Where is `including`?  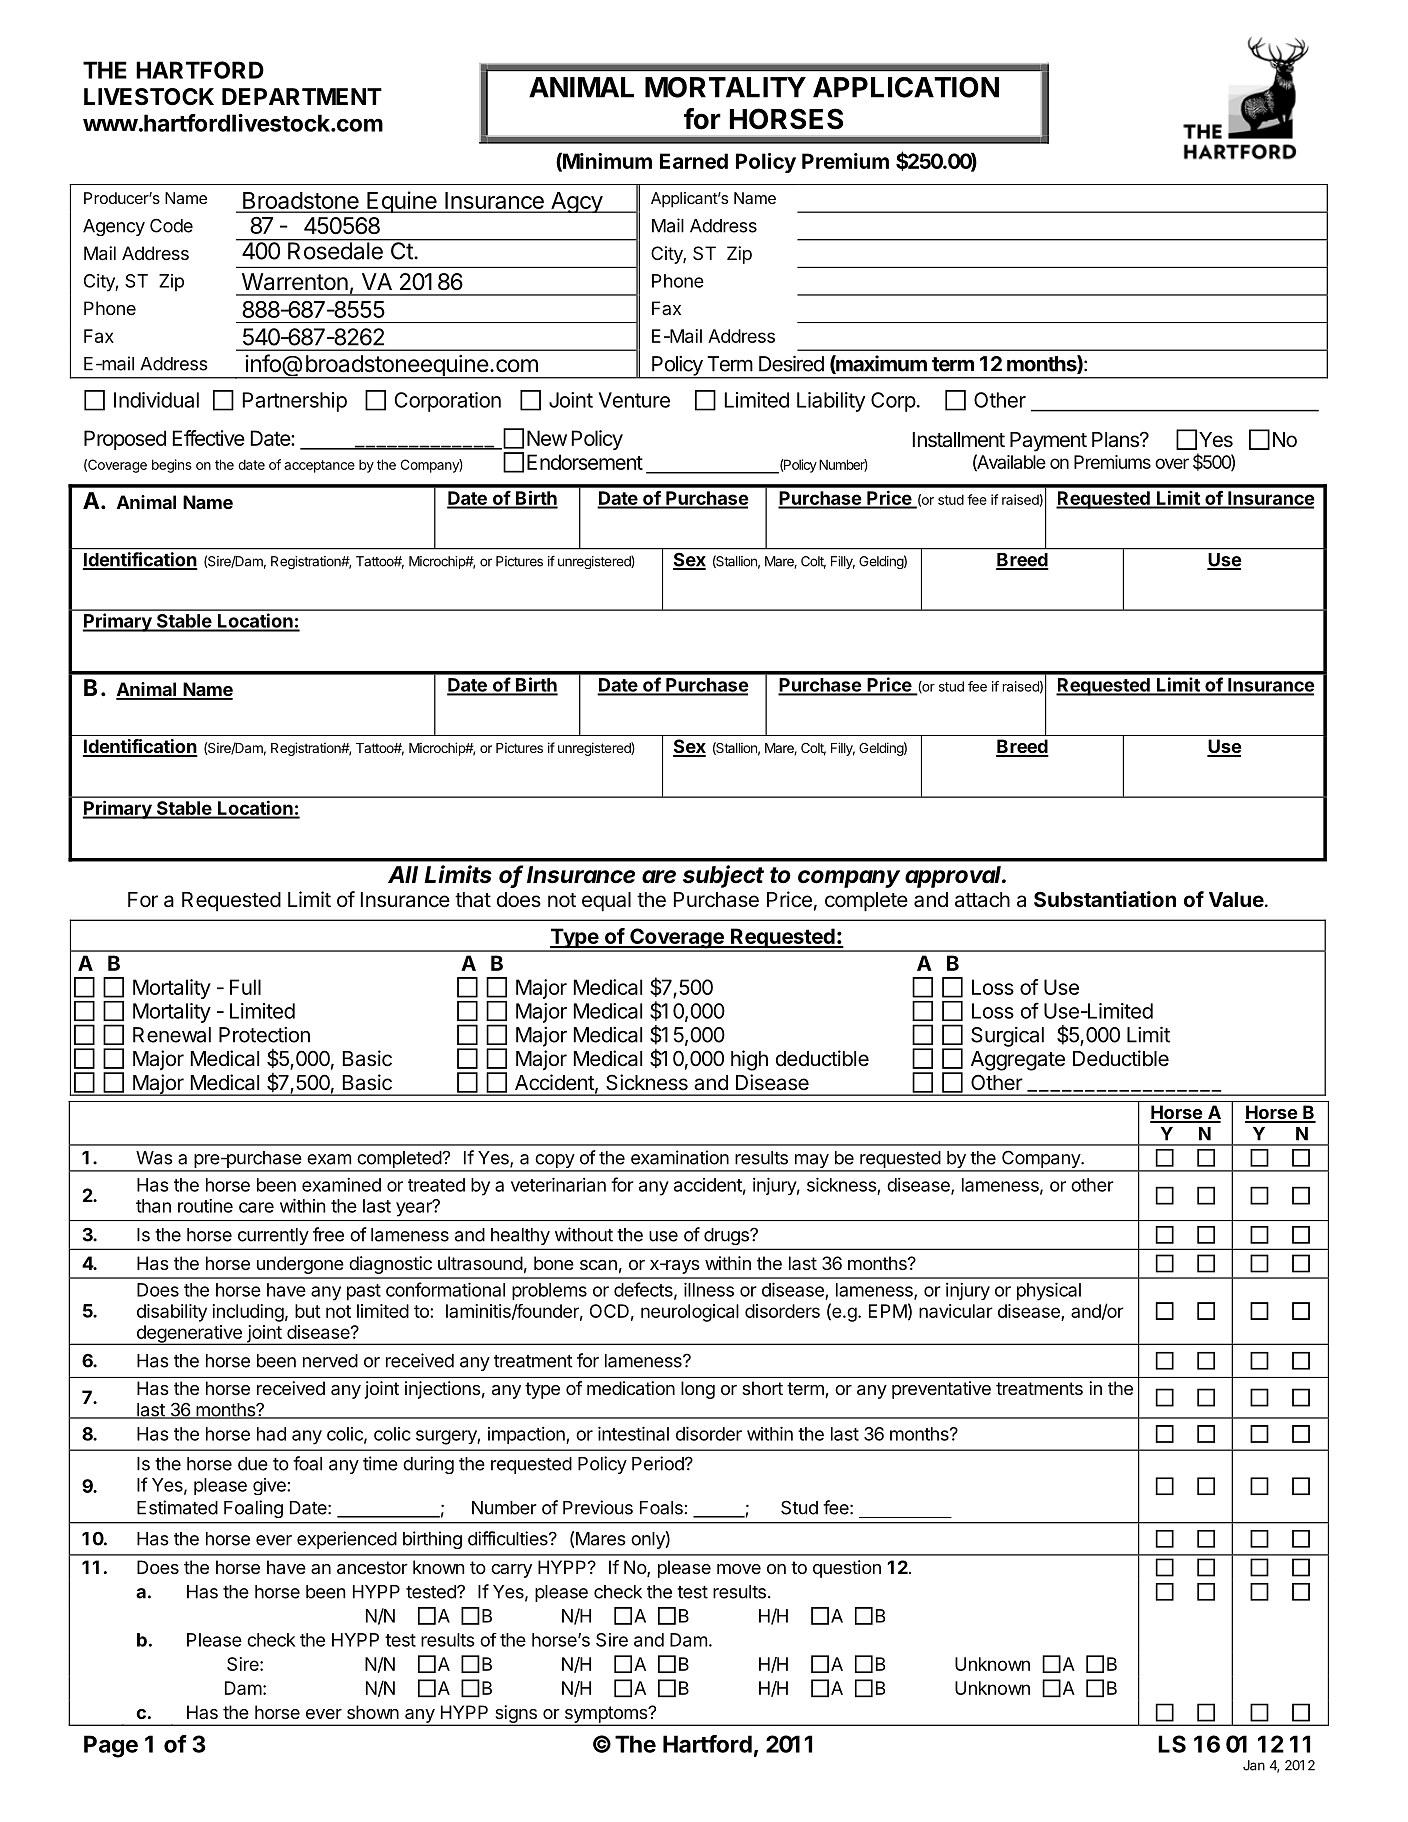
including is located at coordinates (248, 1313).
